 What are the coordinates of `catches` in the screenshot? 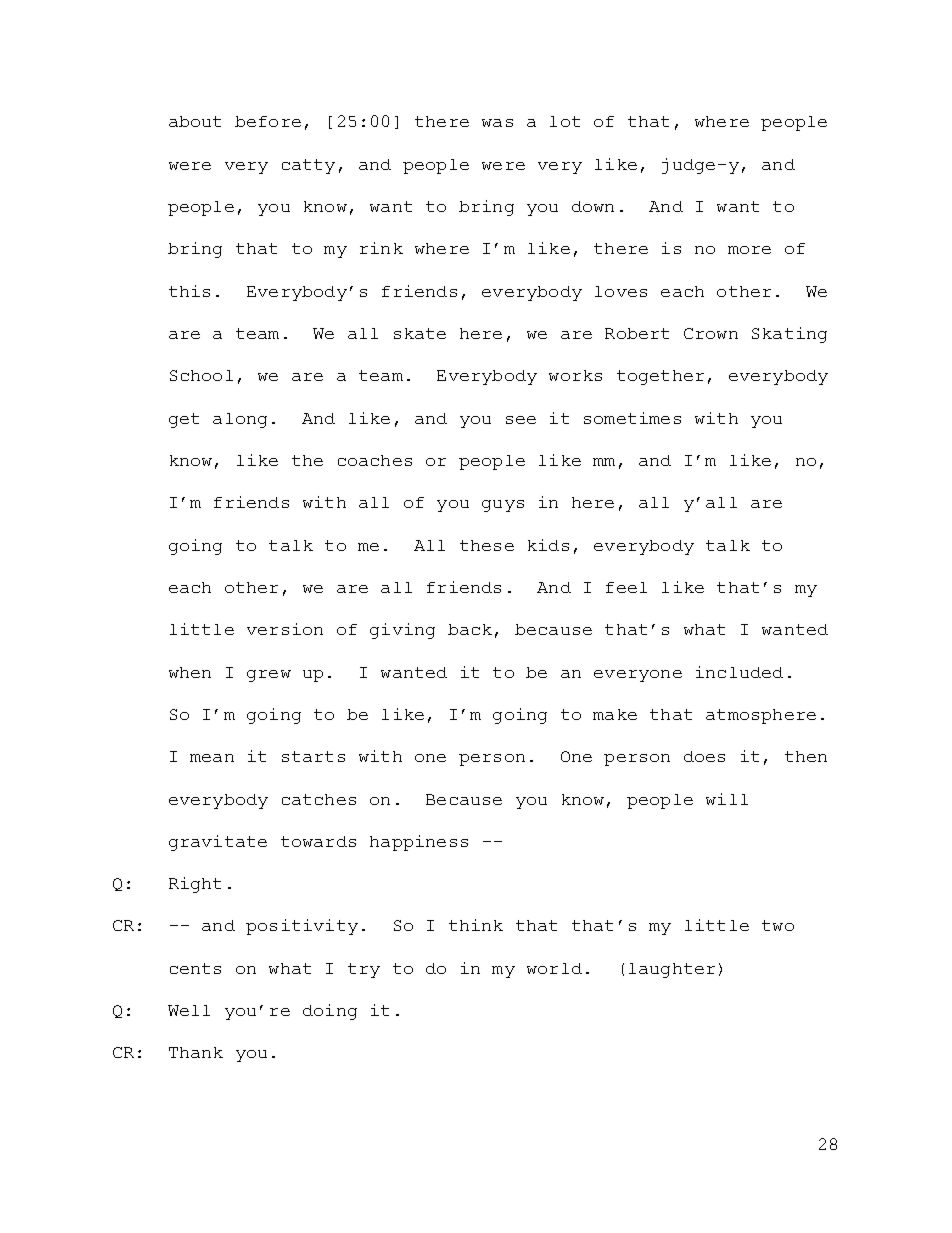 It's located at (319, 799).
